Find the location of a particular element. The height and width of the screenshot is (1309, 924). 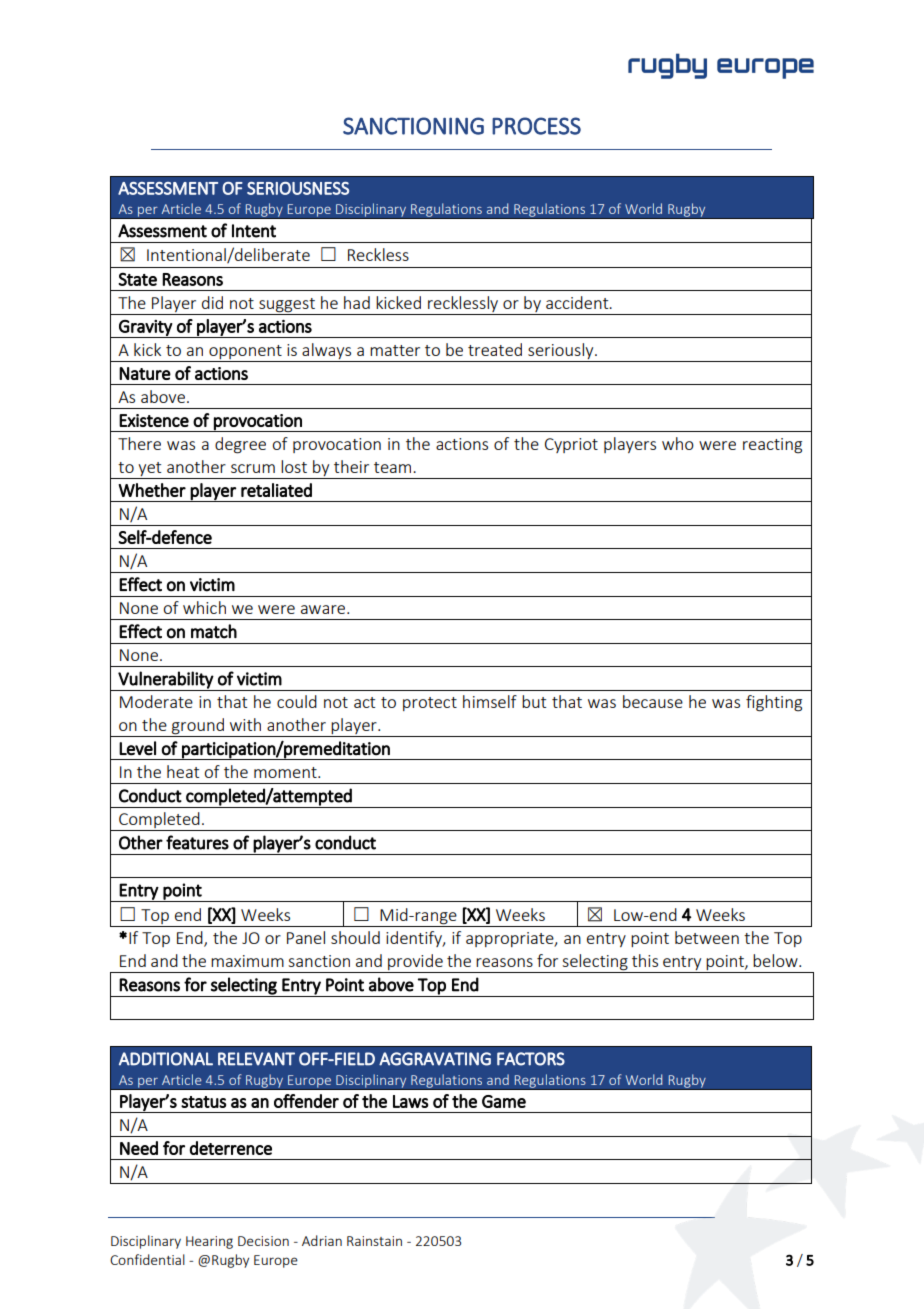

SERIOUSNESS is located at coordinates (298, 188).
